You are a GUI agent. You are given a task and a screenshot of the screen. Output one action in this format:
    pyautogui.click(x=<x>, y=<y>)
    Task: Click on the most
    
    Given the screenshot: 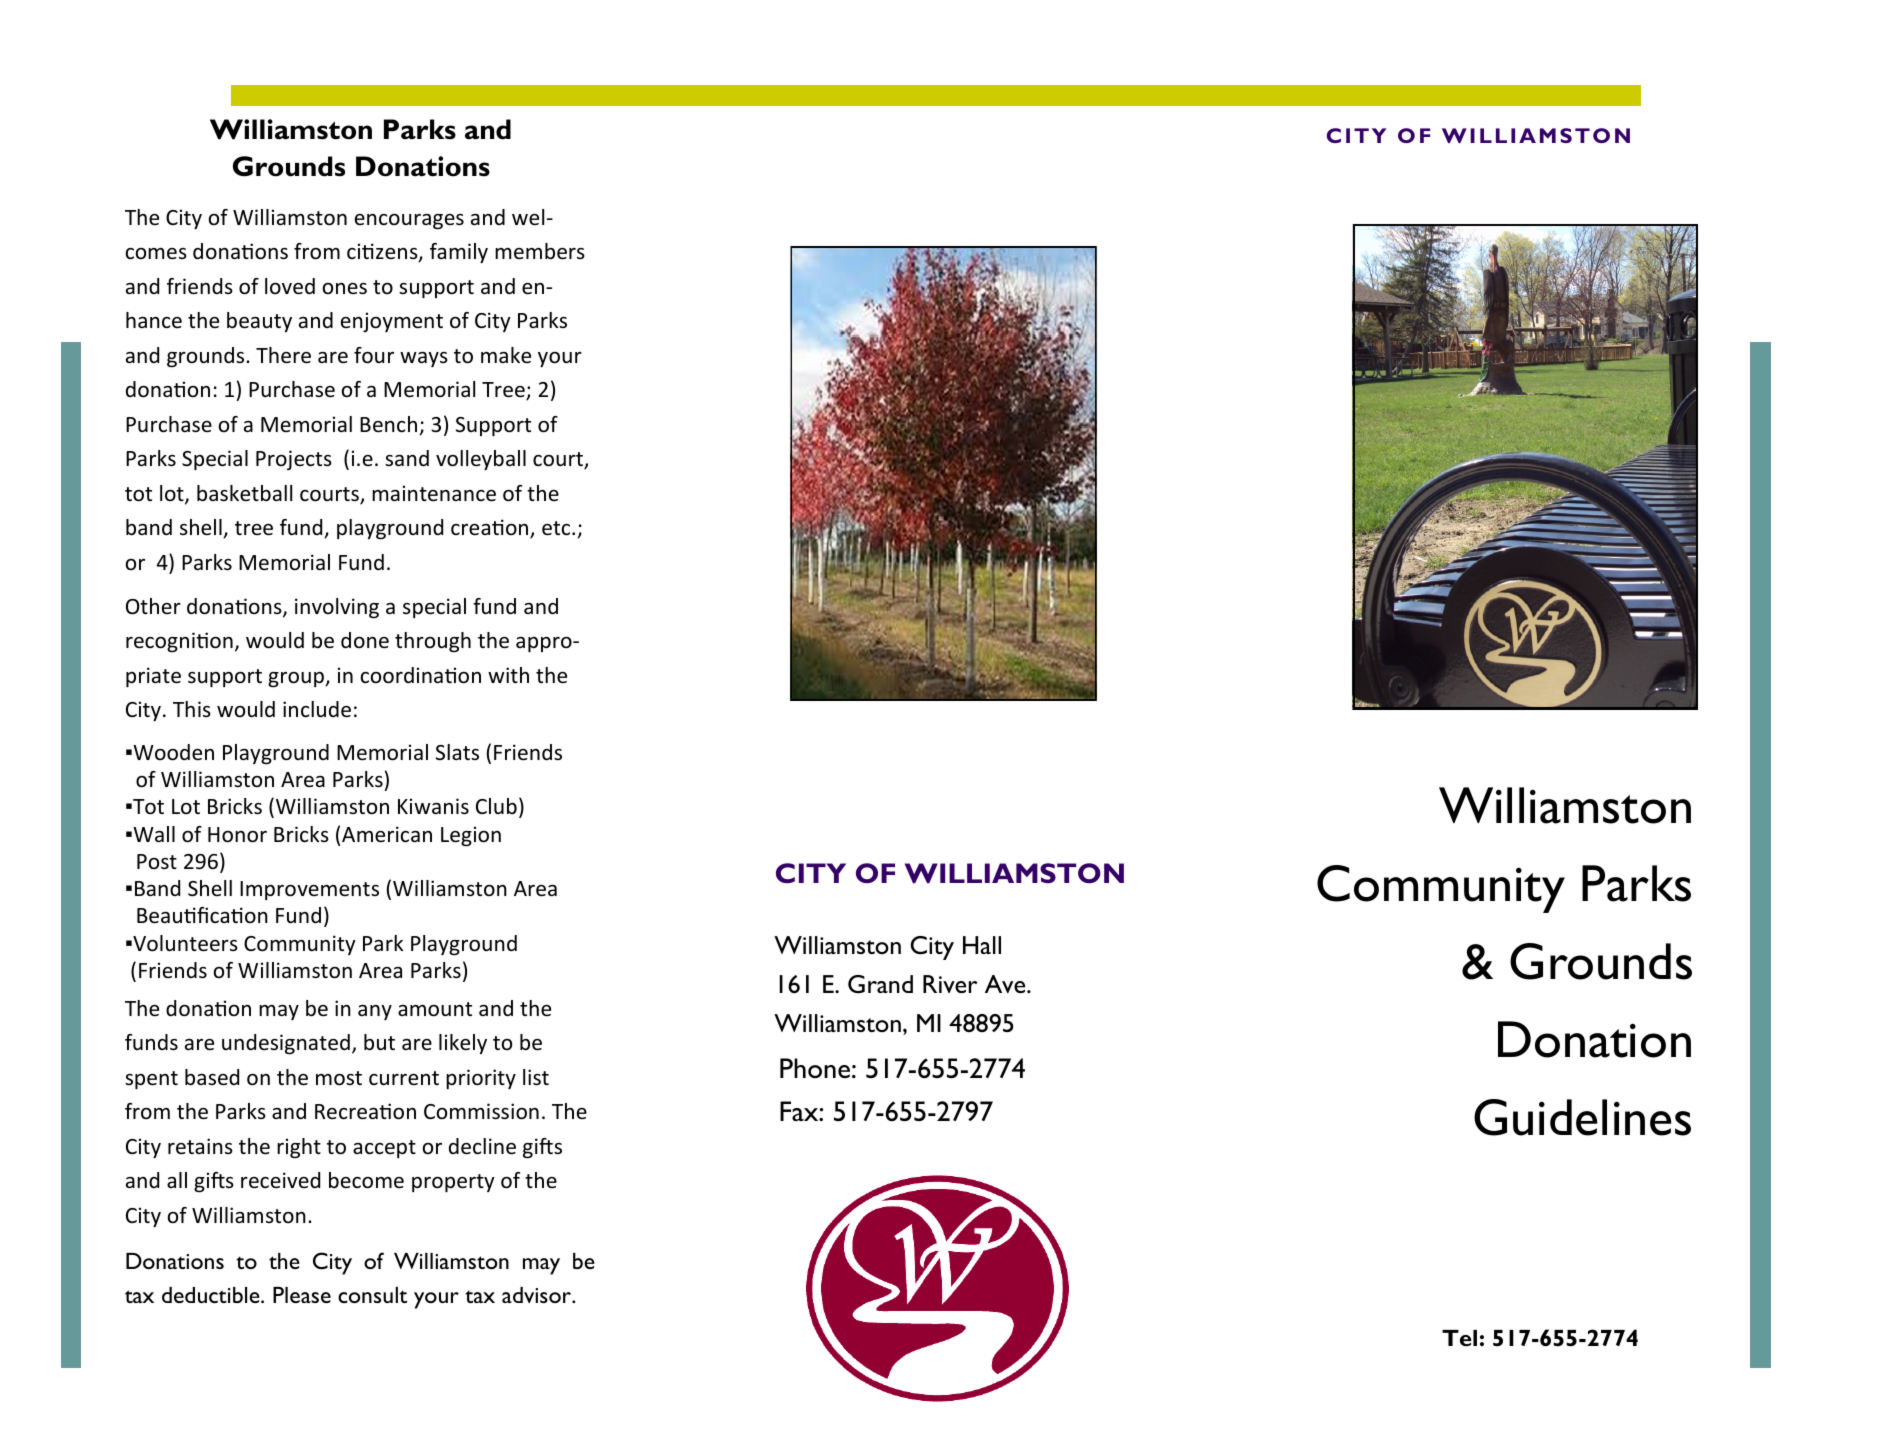 What is the action you would take?
    pyautogui.click(x=339, y=1078)
